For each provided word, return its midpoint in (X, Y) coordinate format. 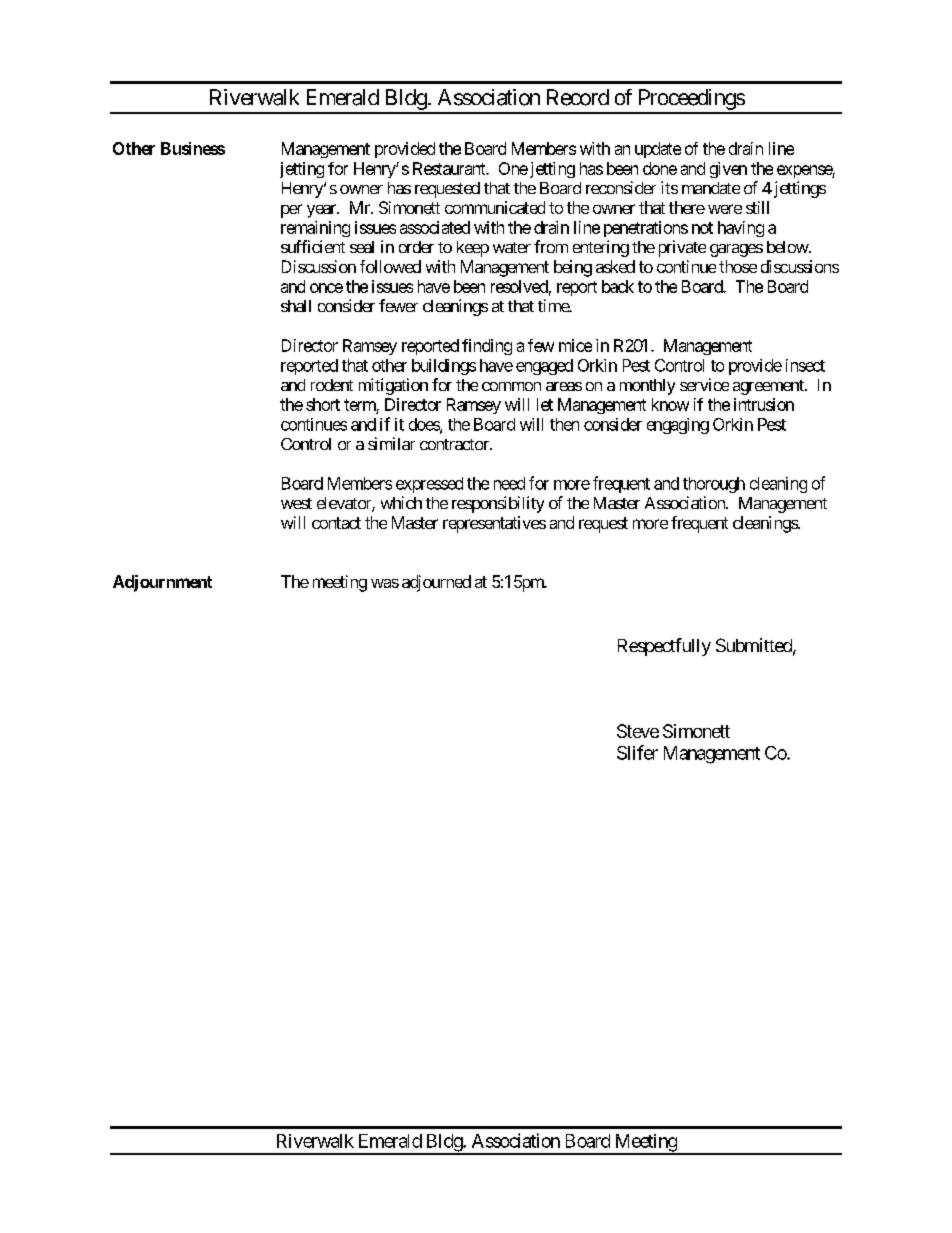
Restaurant (450, 168)
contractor (455, 444)
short (323, 404)
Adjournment (162, 583)
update (658, 150)
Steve (638, 731)
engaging (678, 426)
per (291, 211)
